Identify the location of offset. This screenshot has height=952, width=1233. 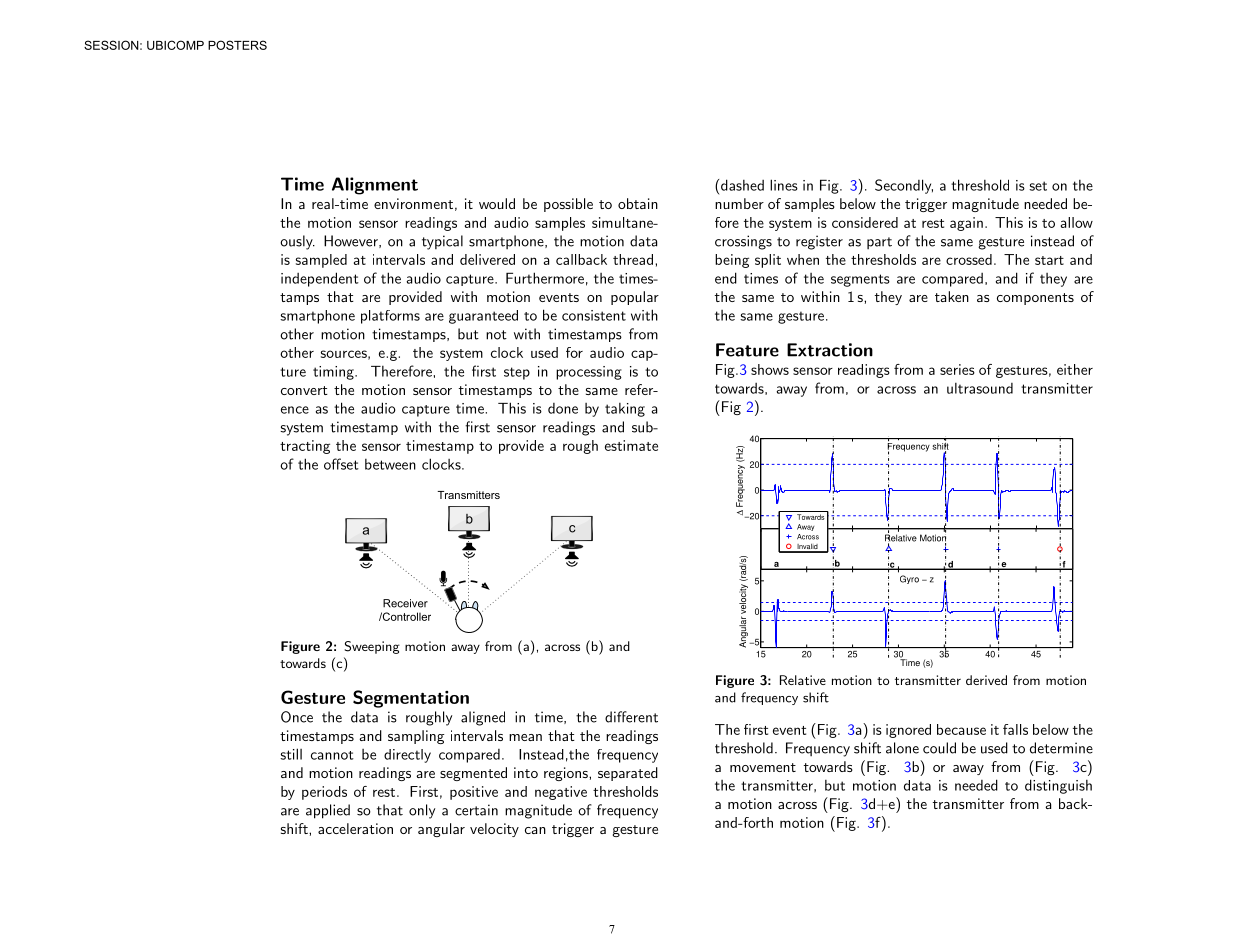
(341, 464).
